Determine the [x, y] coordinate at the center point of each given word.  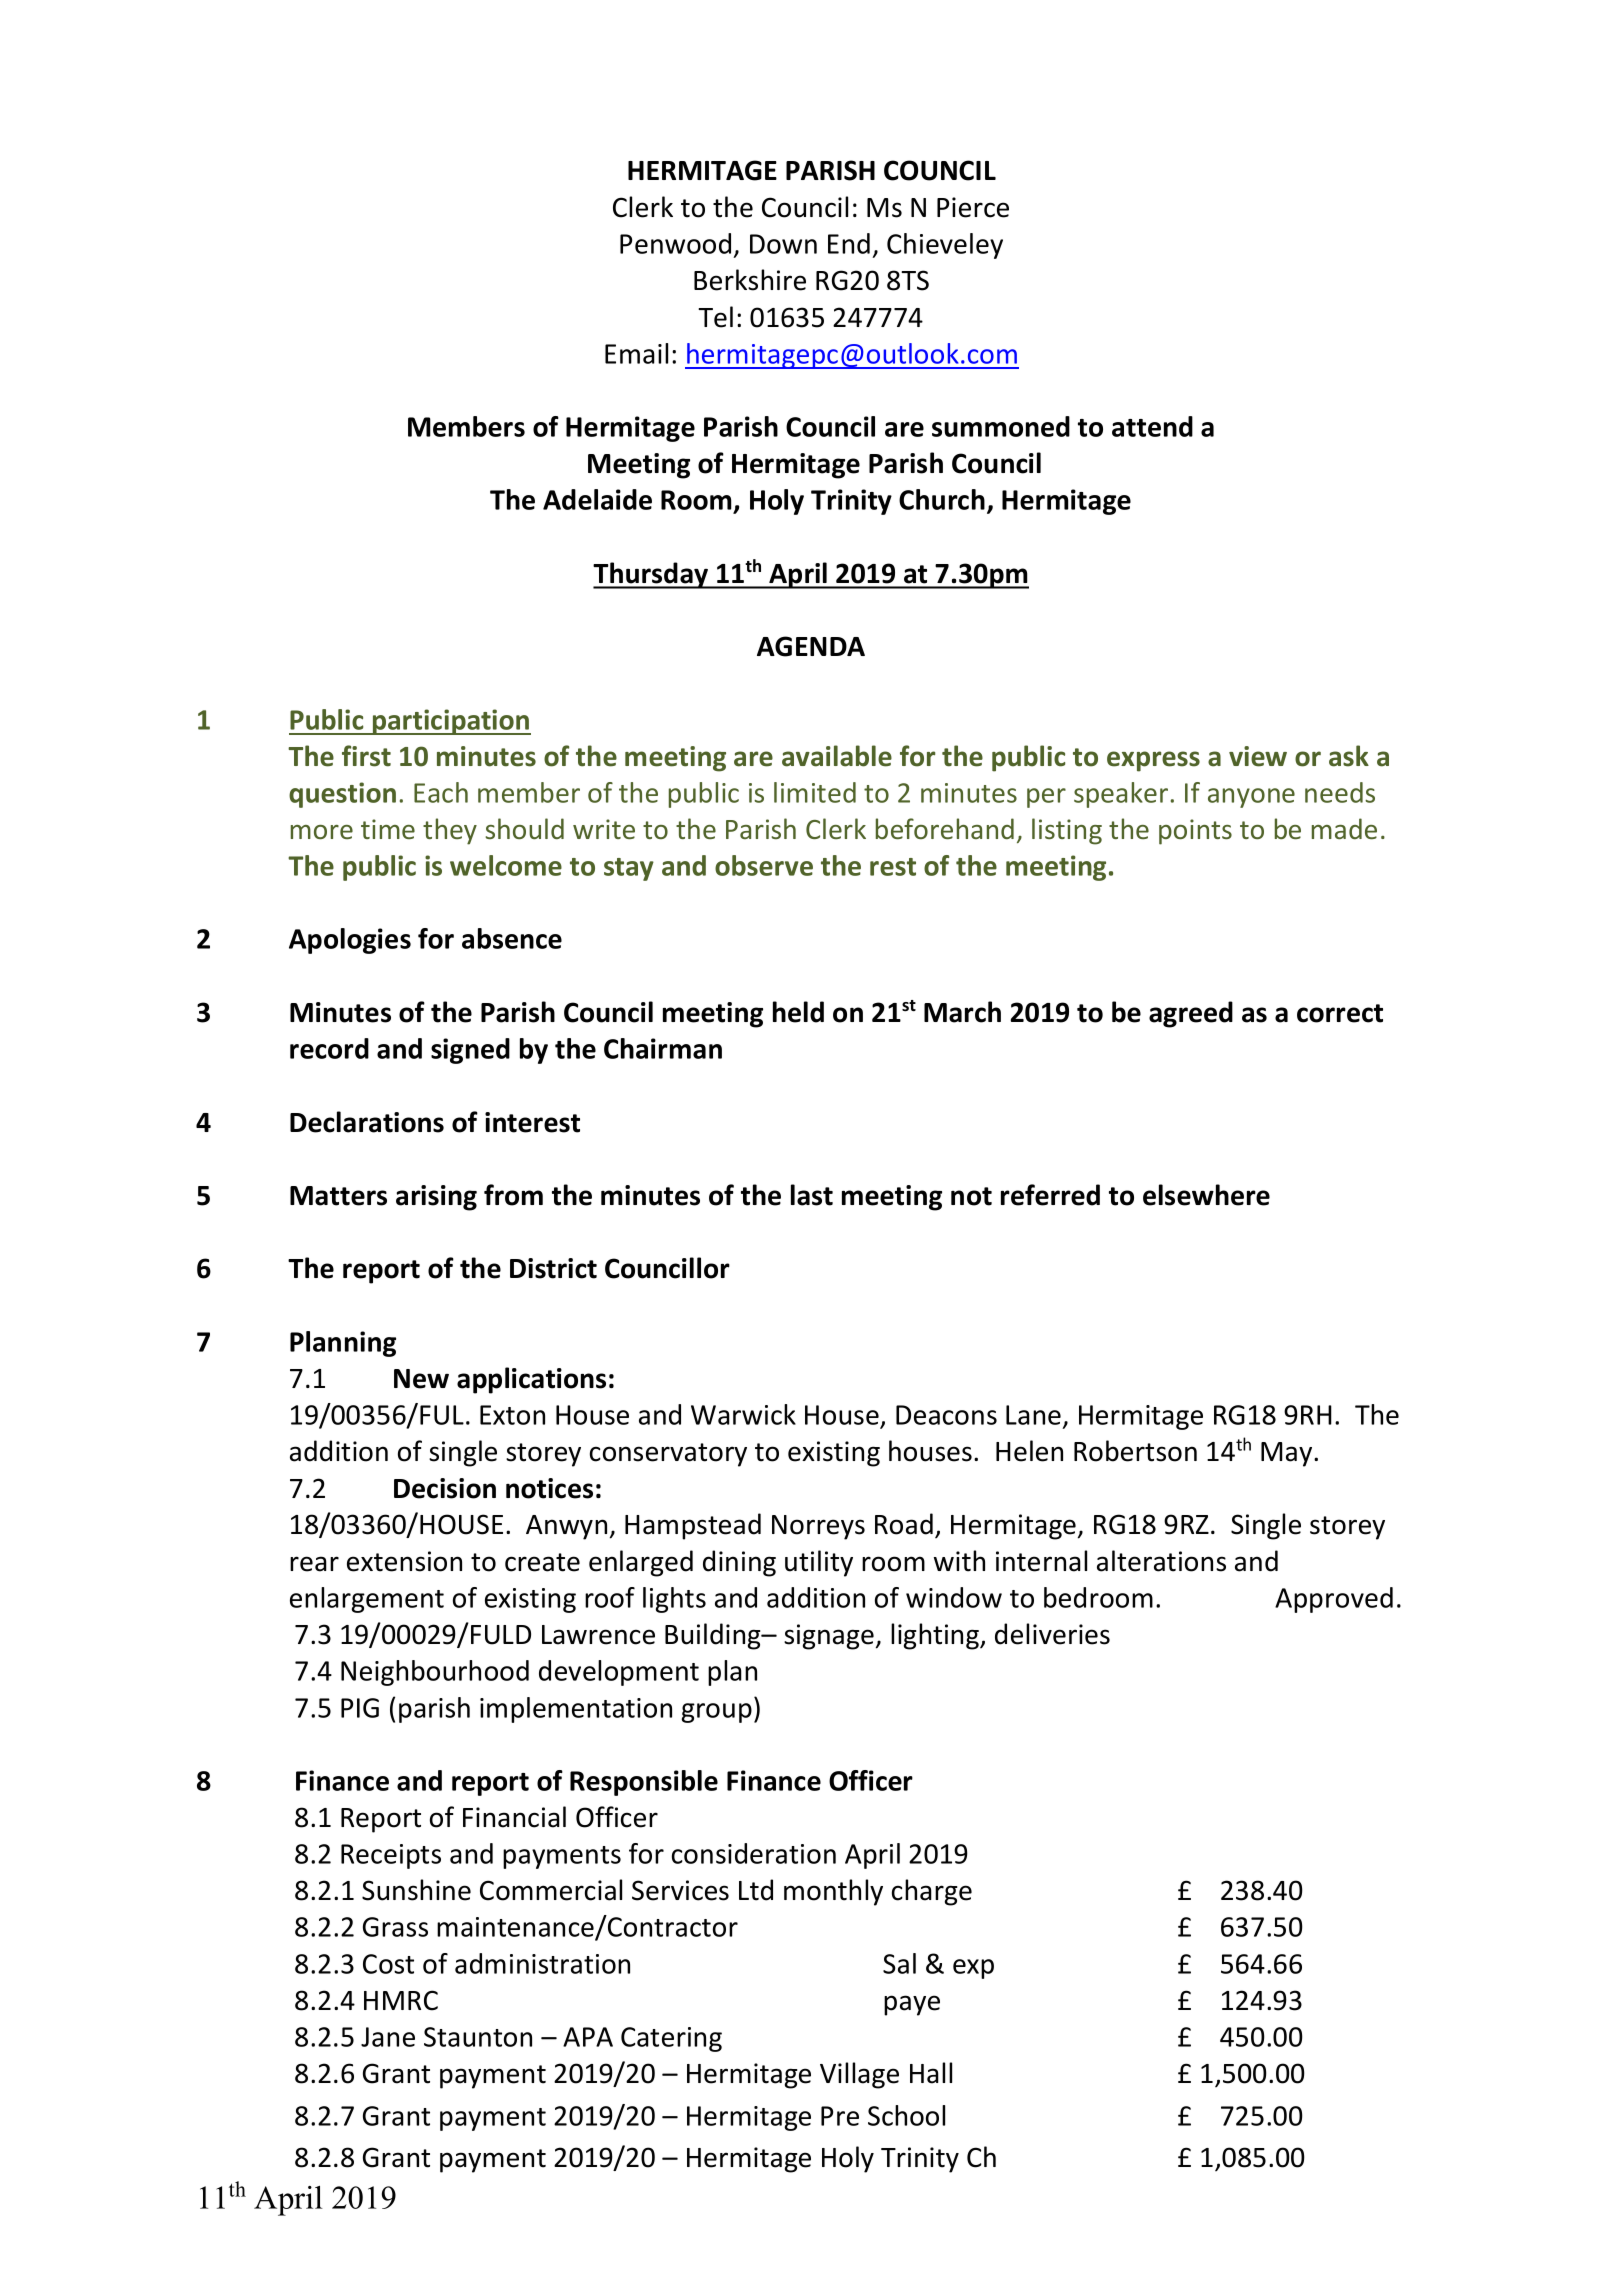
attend [1152, 426]
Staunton [478, 2037]
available [837, 756]
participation [450, 722]
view [1258, 756]
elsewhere [1206, 1195]
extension [404, 1561]
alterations [1161, 1561]
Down [783, 244]
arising [436, 1198]
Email [636, 353]
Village [859, 2075]
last [812, 1195]
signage [829, 1637]
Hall [931, 2073]
